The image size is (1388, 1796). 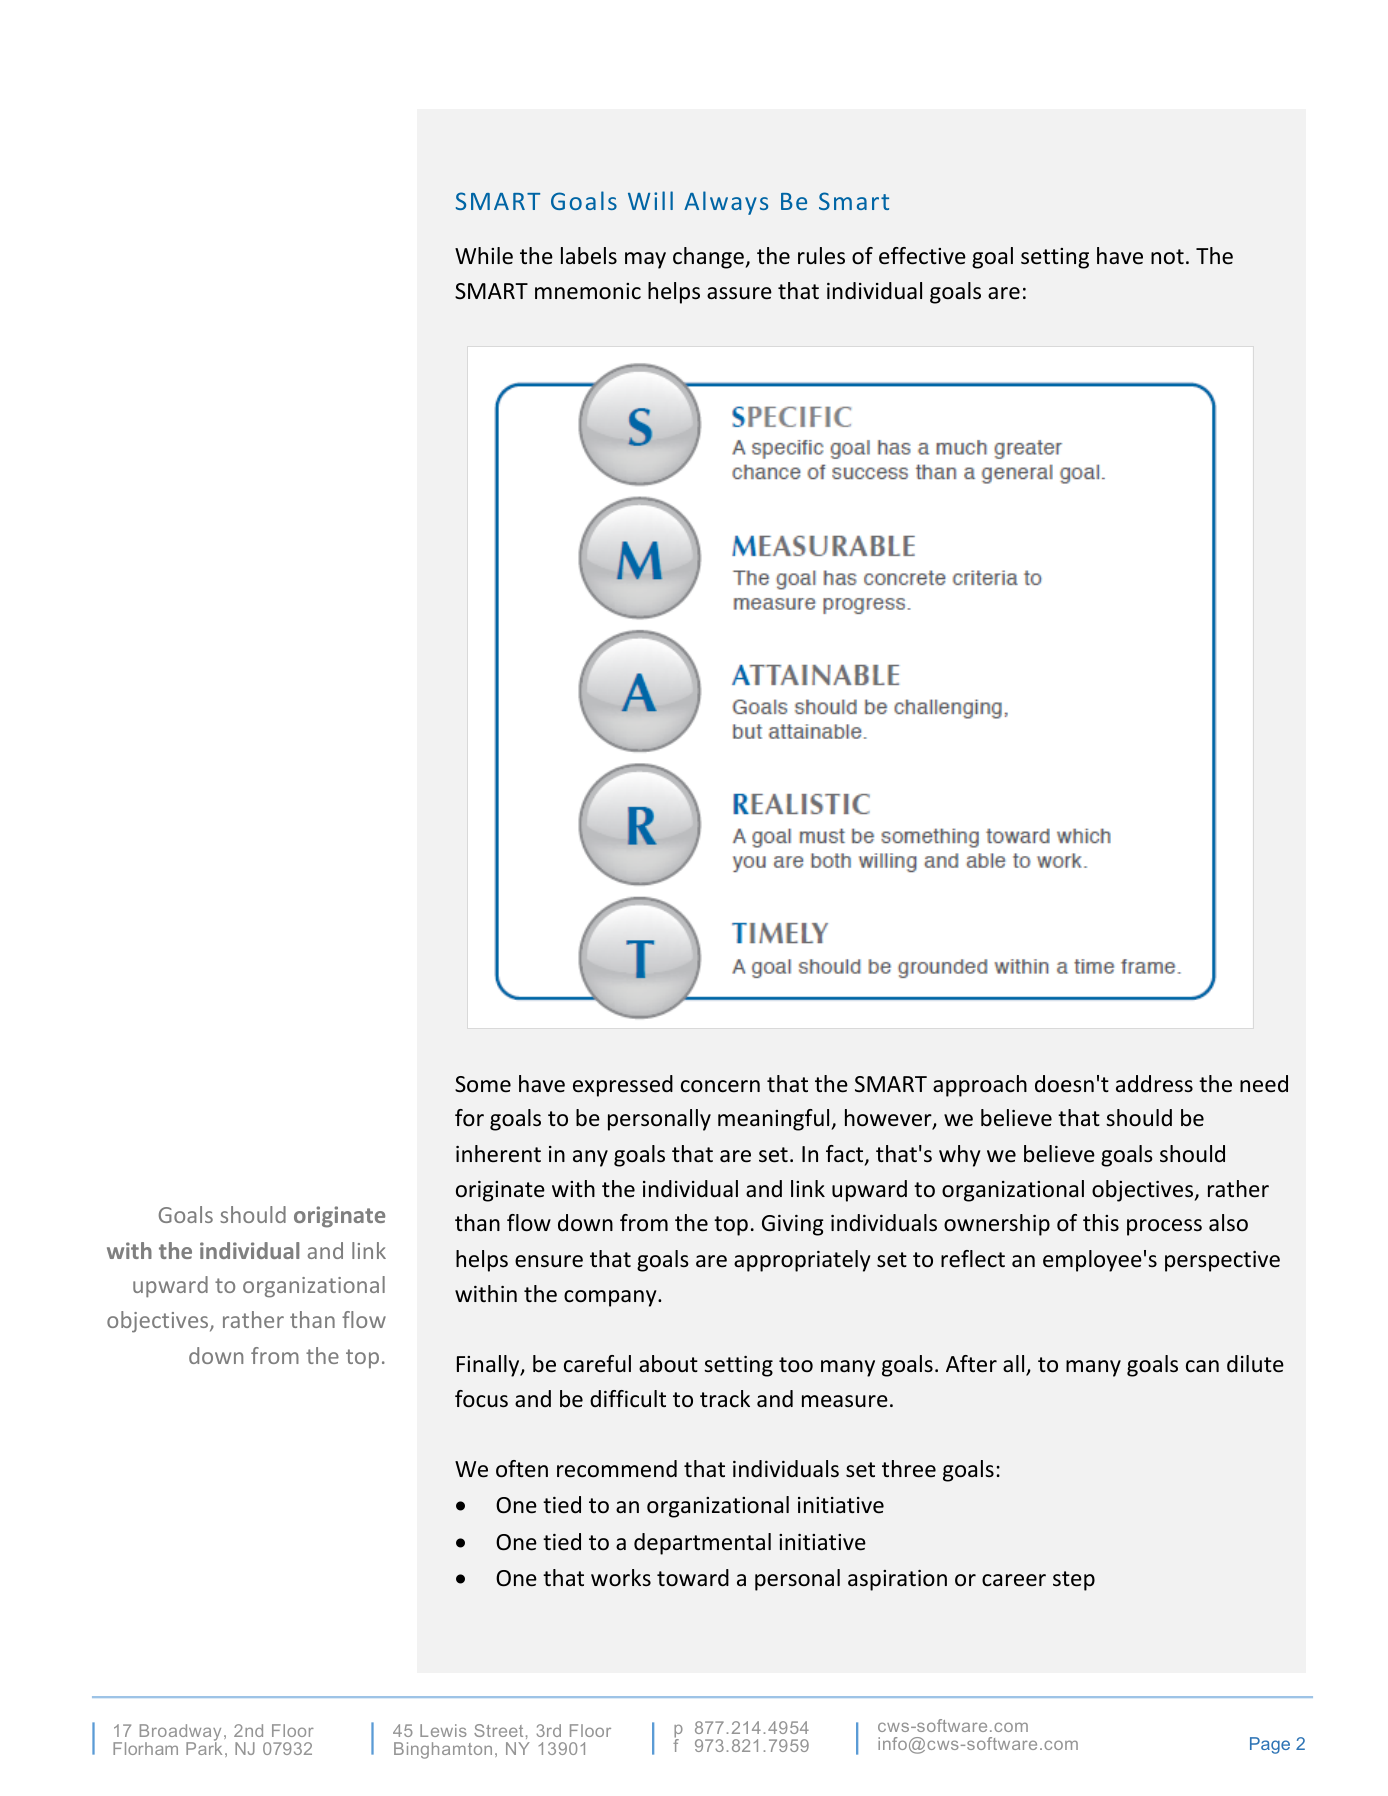 What do you see at coordinates (1167, 257) in the image?
I see `not` at bounding box center [1167, 257].
